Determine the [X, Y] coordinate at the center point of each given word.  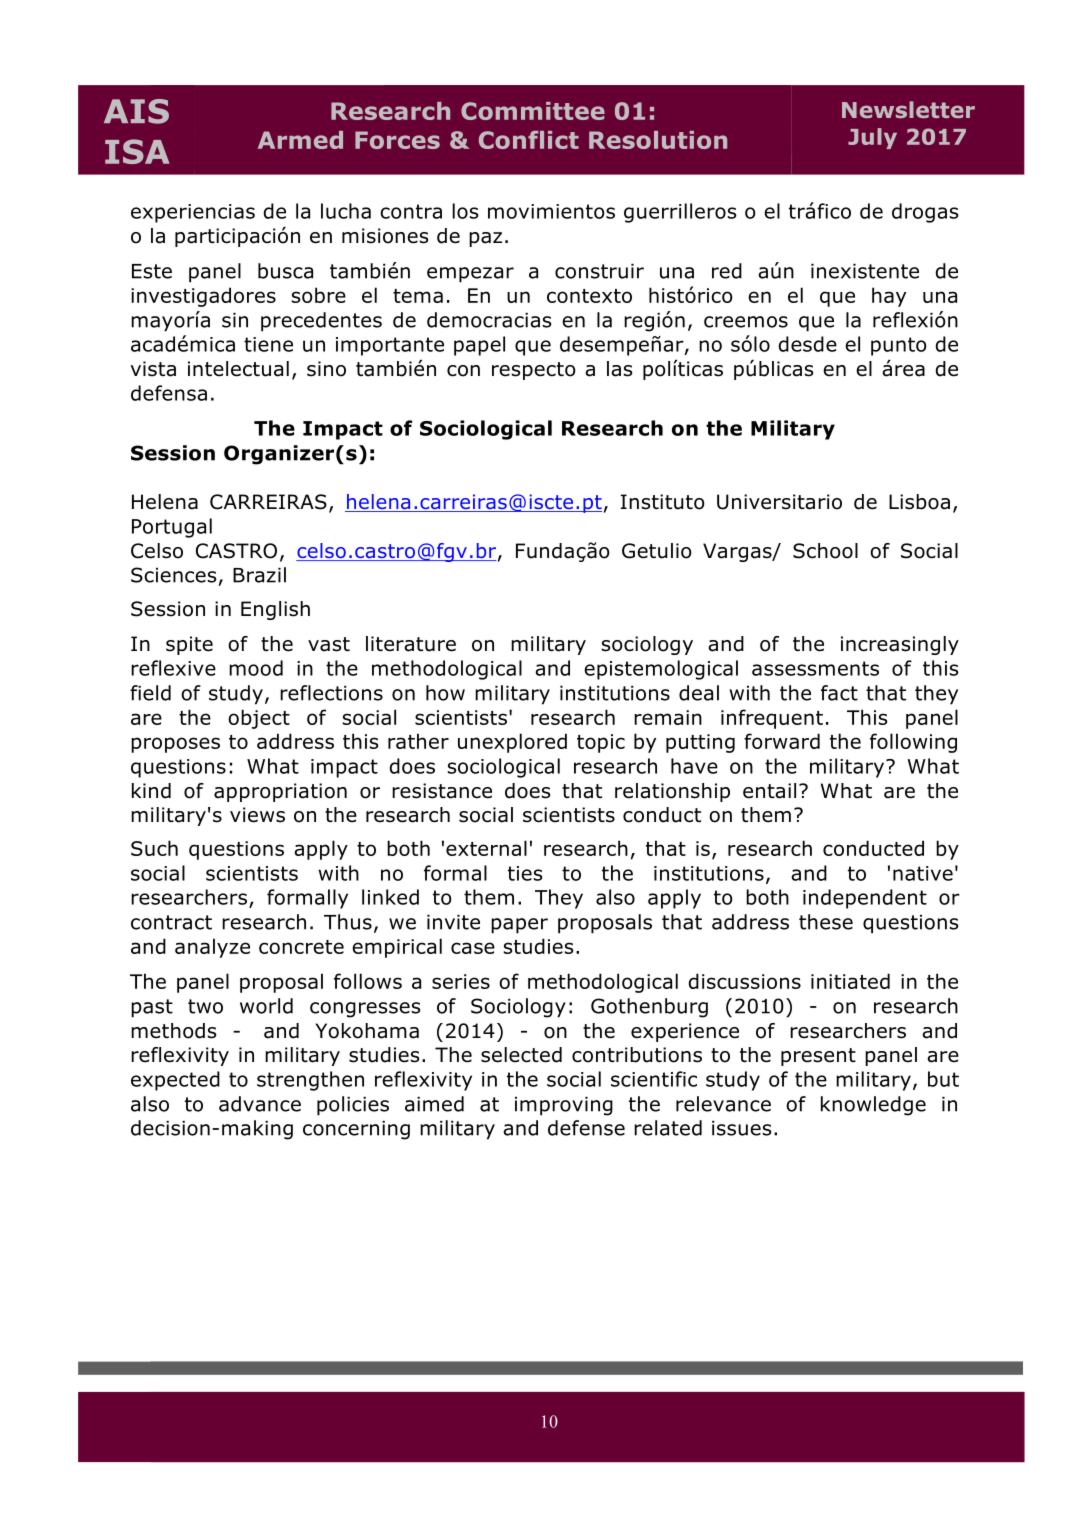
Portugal [172, 528]
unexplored [512, 743]
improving [564, 1106]
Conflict [529, 140]
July [872, 138]
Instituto [663, 502]
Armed [300, 140]
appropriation [280, 792]
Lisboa [919, 502]
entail [769, 791]
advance [260, 1104]
